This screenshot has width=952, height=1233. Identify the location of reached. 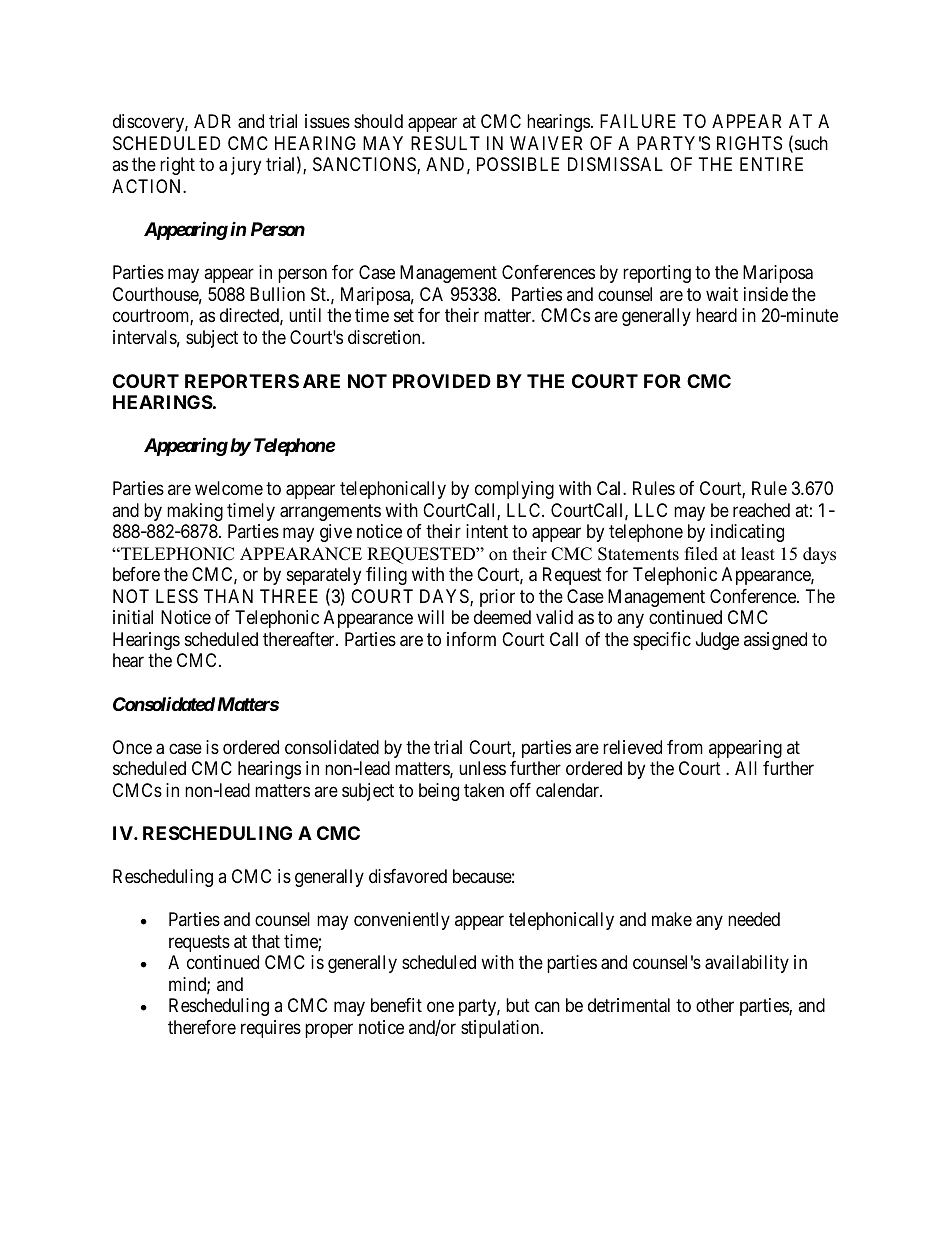
(761, 510).
